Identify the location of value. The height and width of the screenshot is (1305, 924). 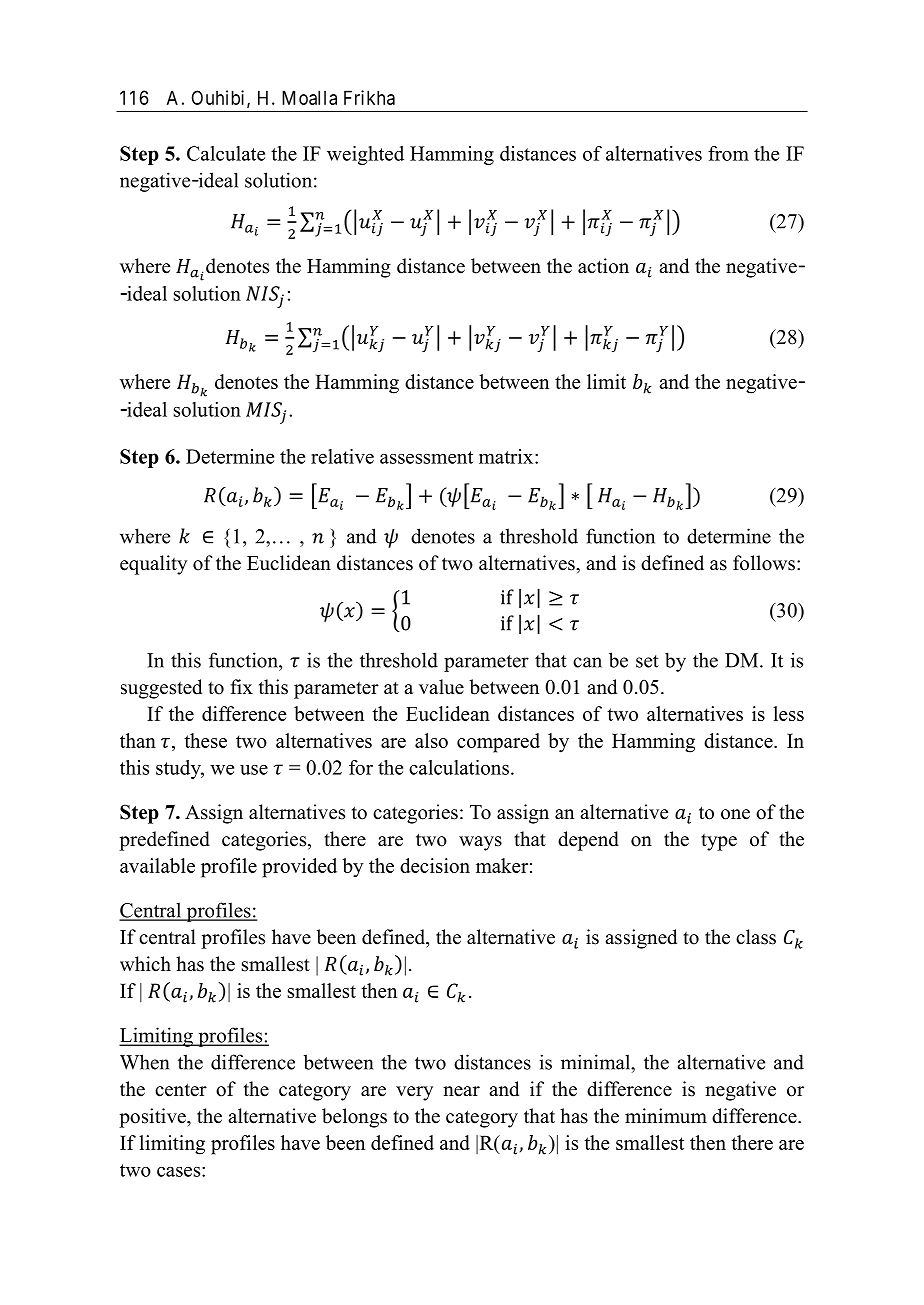
(441, 687).
